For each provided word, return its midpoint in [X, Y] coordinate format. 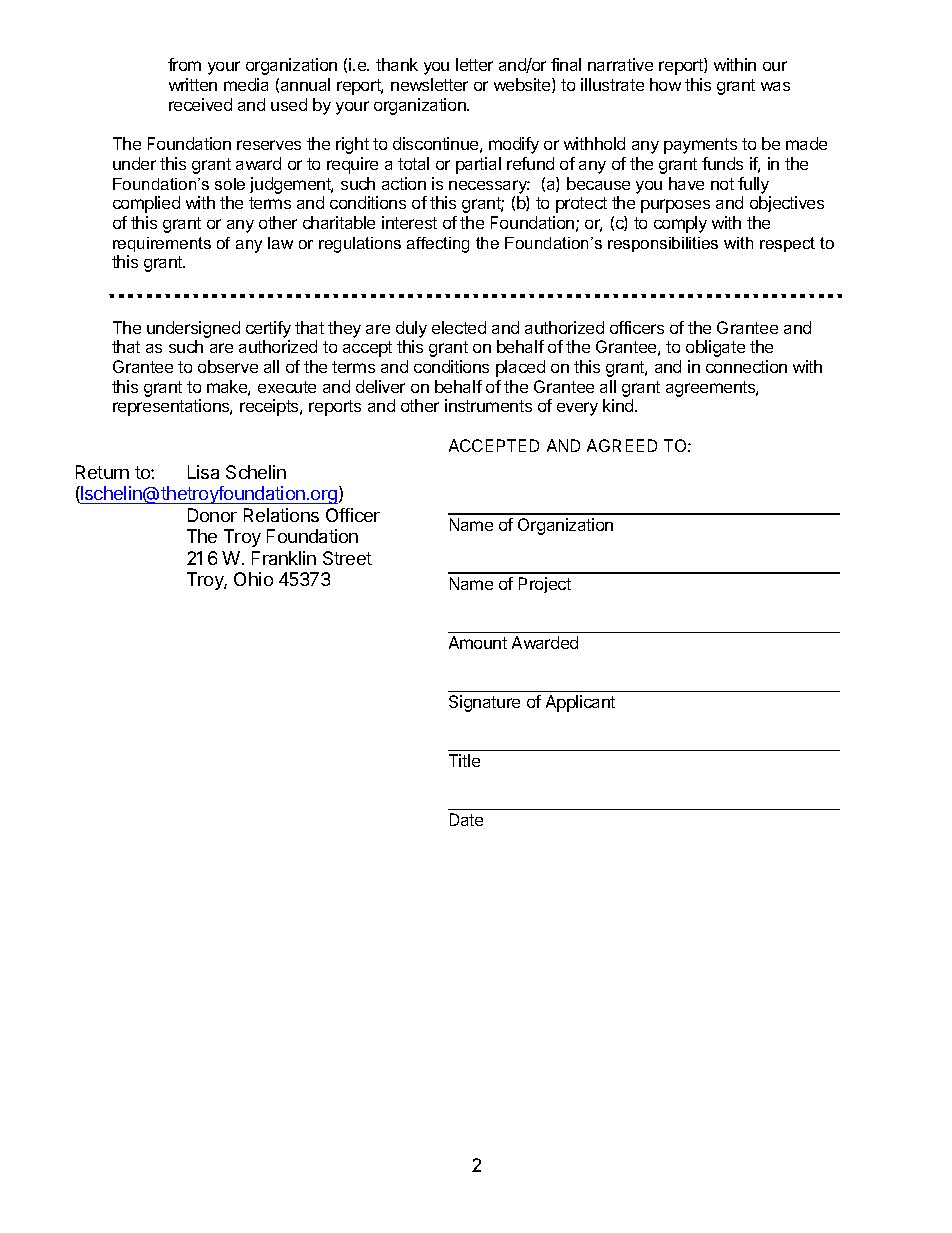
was [775, 86]
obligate [715, 348]
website [523, 85]
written [193, 84]
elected [459, 327]
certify [268, 329]
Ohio [253, 579]
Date [466, 819]
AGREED [622, 445]
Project [545, 585]
